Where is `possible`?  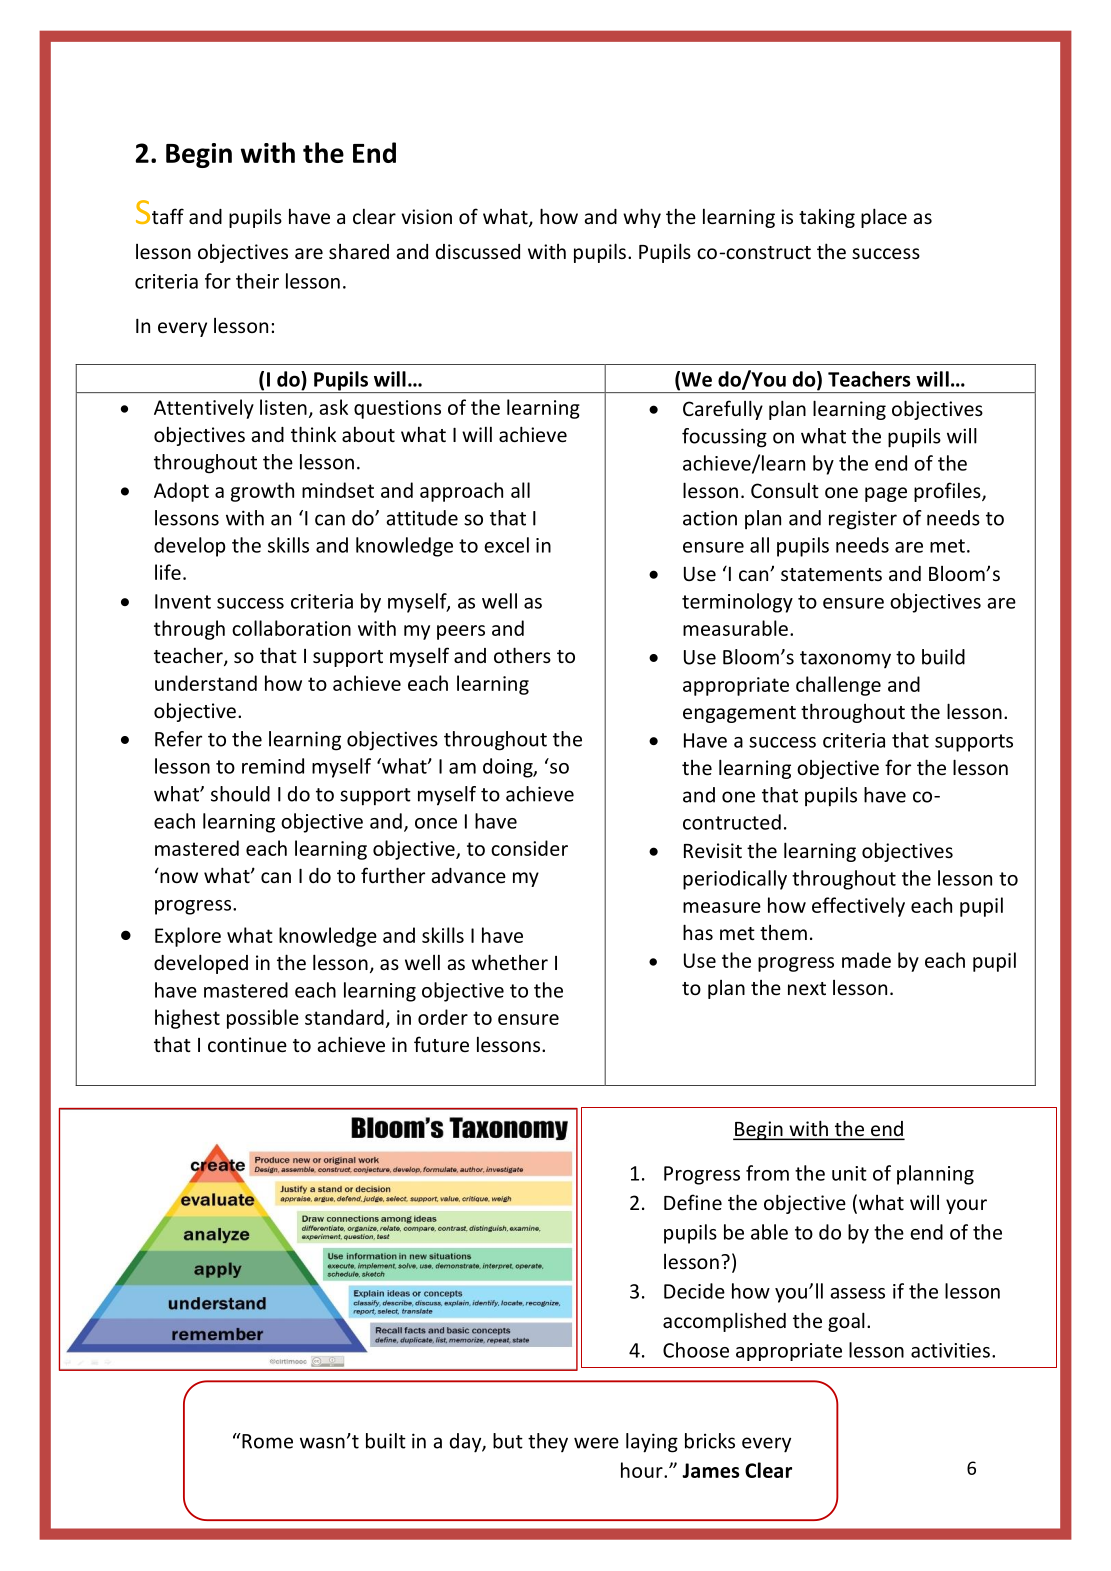
possible is located at coordinates (263, 1019).
